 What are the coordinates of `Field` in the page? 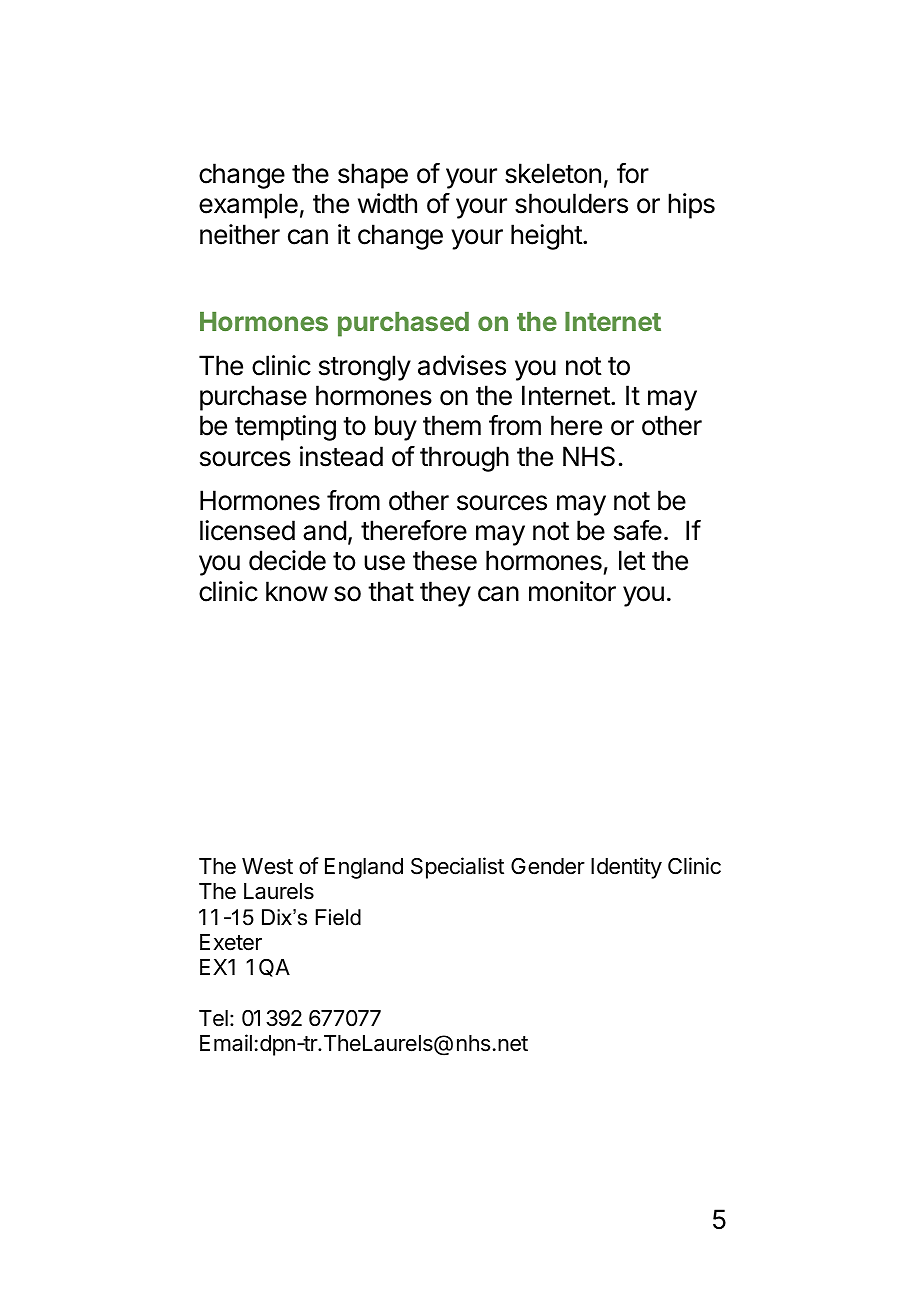 It's located at (338, 917).
